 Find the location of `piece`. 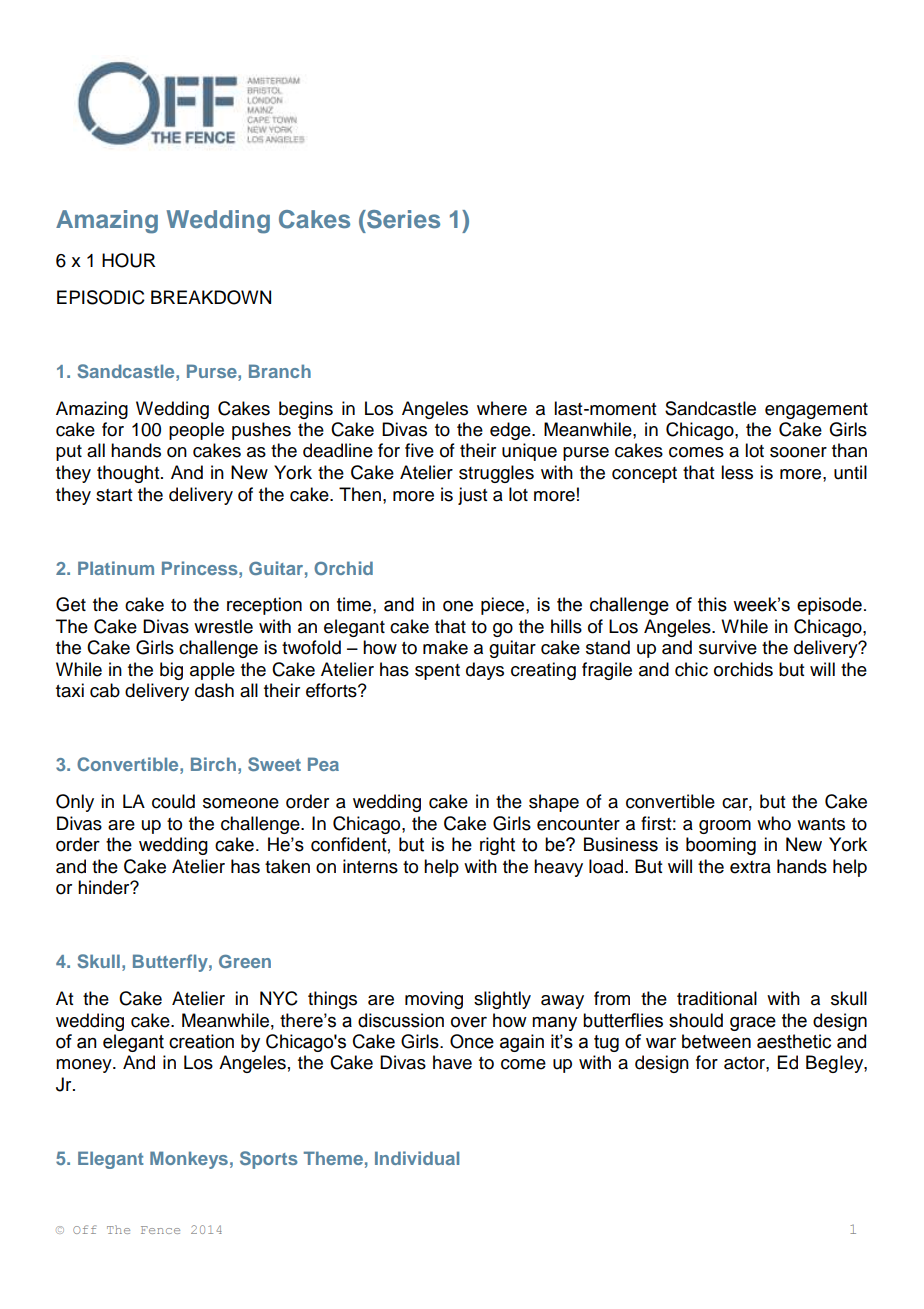

piece is located at coordinates (504, 606).
